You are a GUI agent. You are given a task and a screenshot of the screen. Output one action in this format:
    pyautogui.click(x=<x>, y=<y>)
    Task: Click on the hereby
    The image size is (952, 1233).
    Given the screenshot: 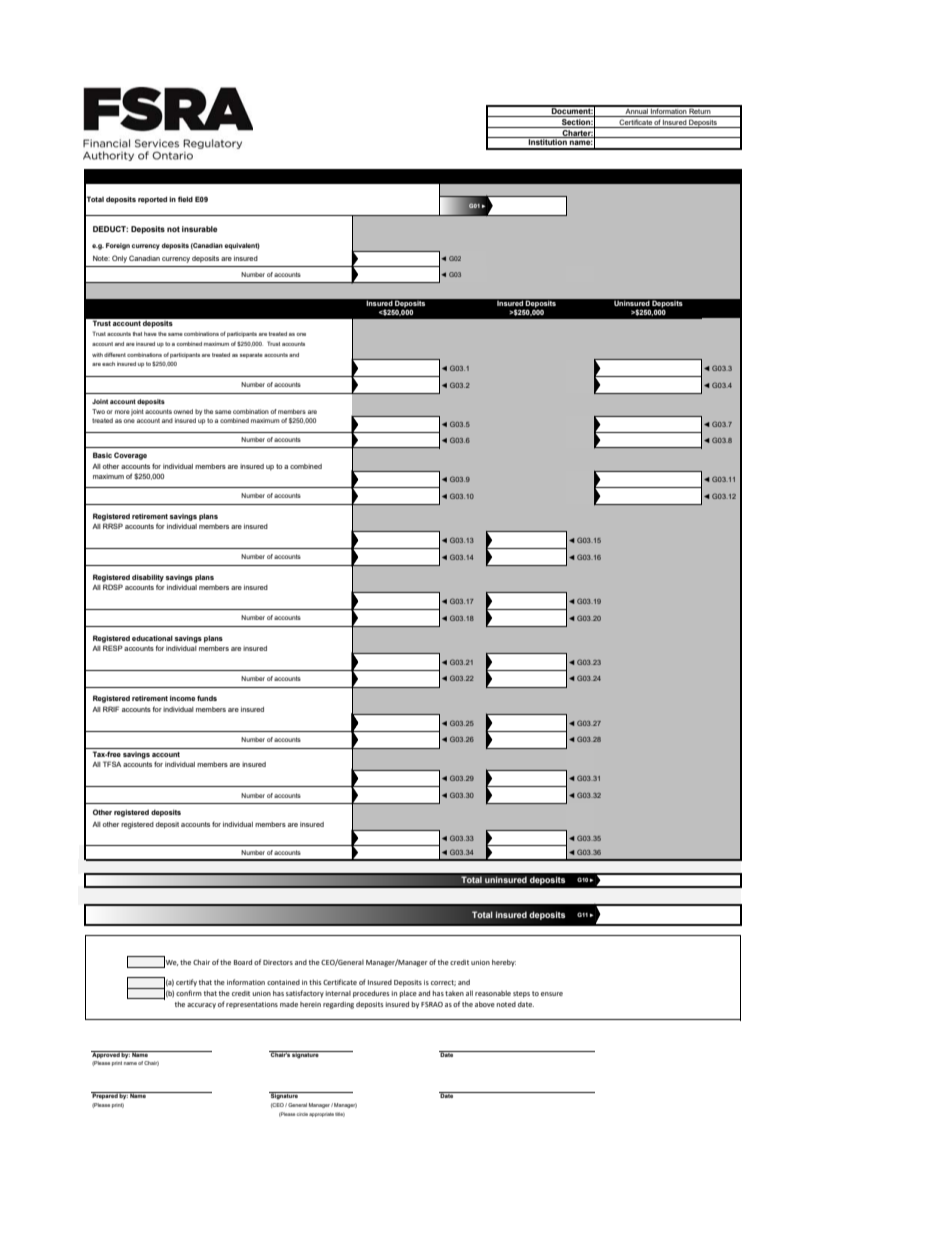 What is the action you would take?
    pyautogui.click(x=504, y=963)
